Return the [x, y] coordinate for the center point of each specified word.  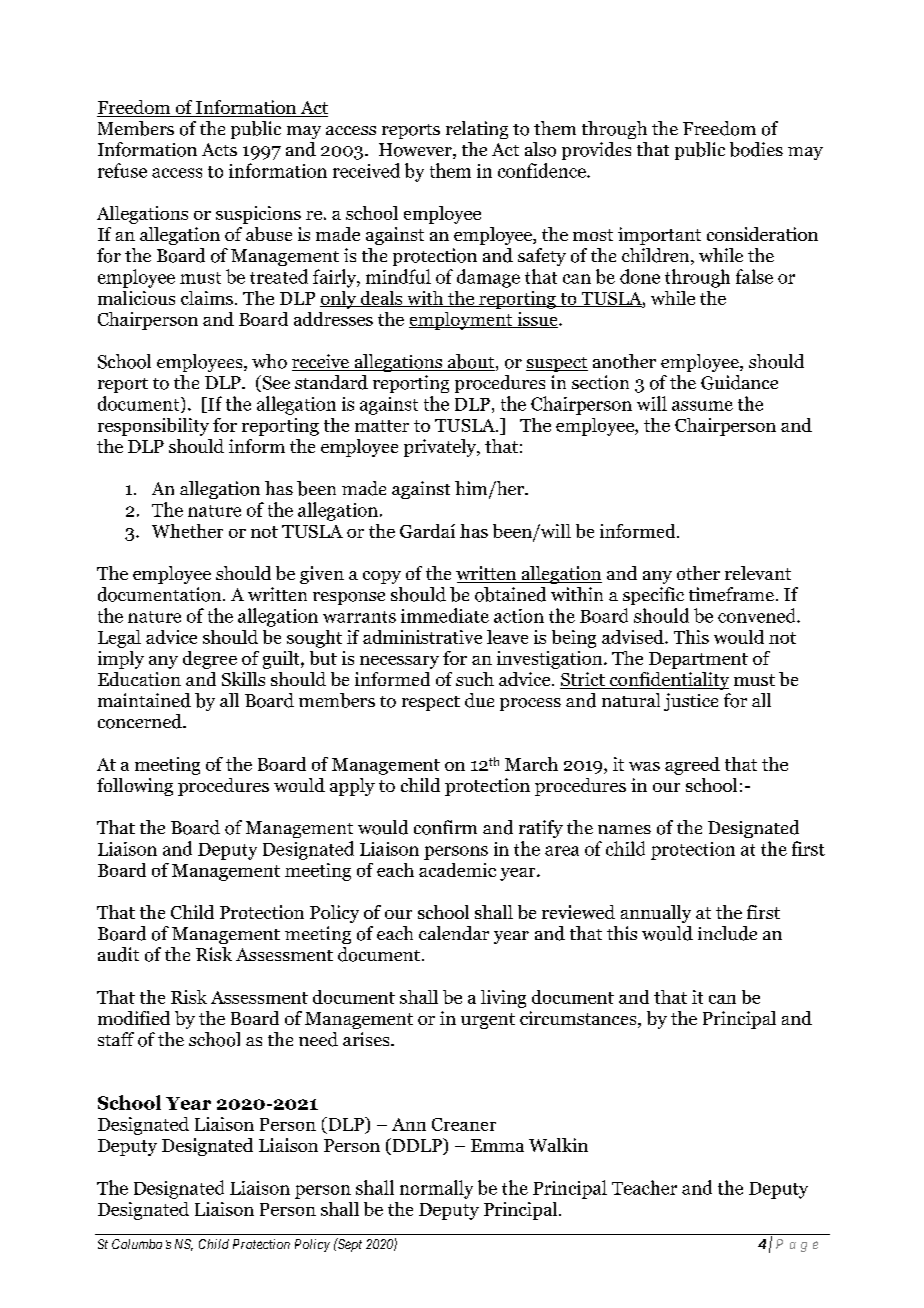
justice [691, 702]
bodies [756, 149]
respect [431, 703]
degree [210, 660]
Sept [349, 1245]
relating [477, 130]
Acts [219, 149]
